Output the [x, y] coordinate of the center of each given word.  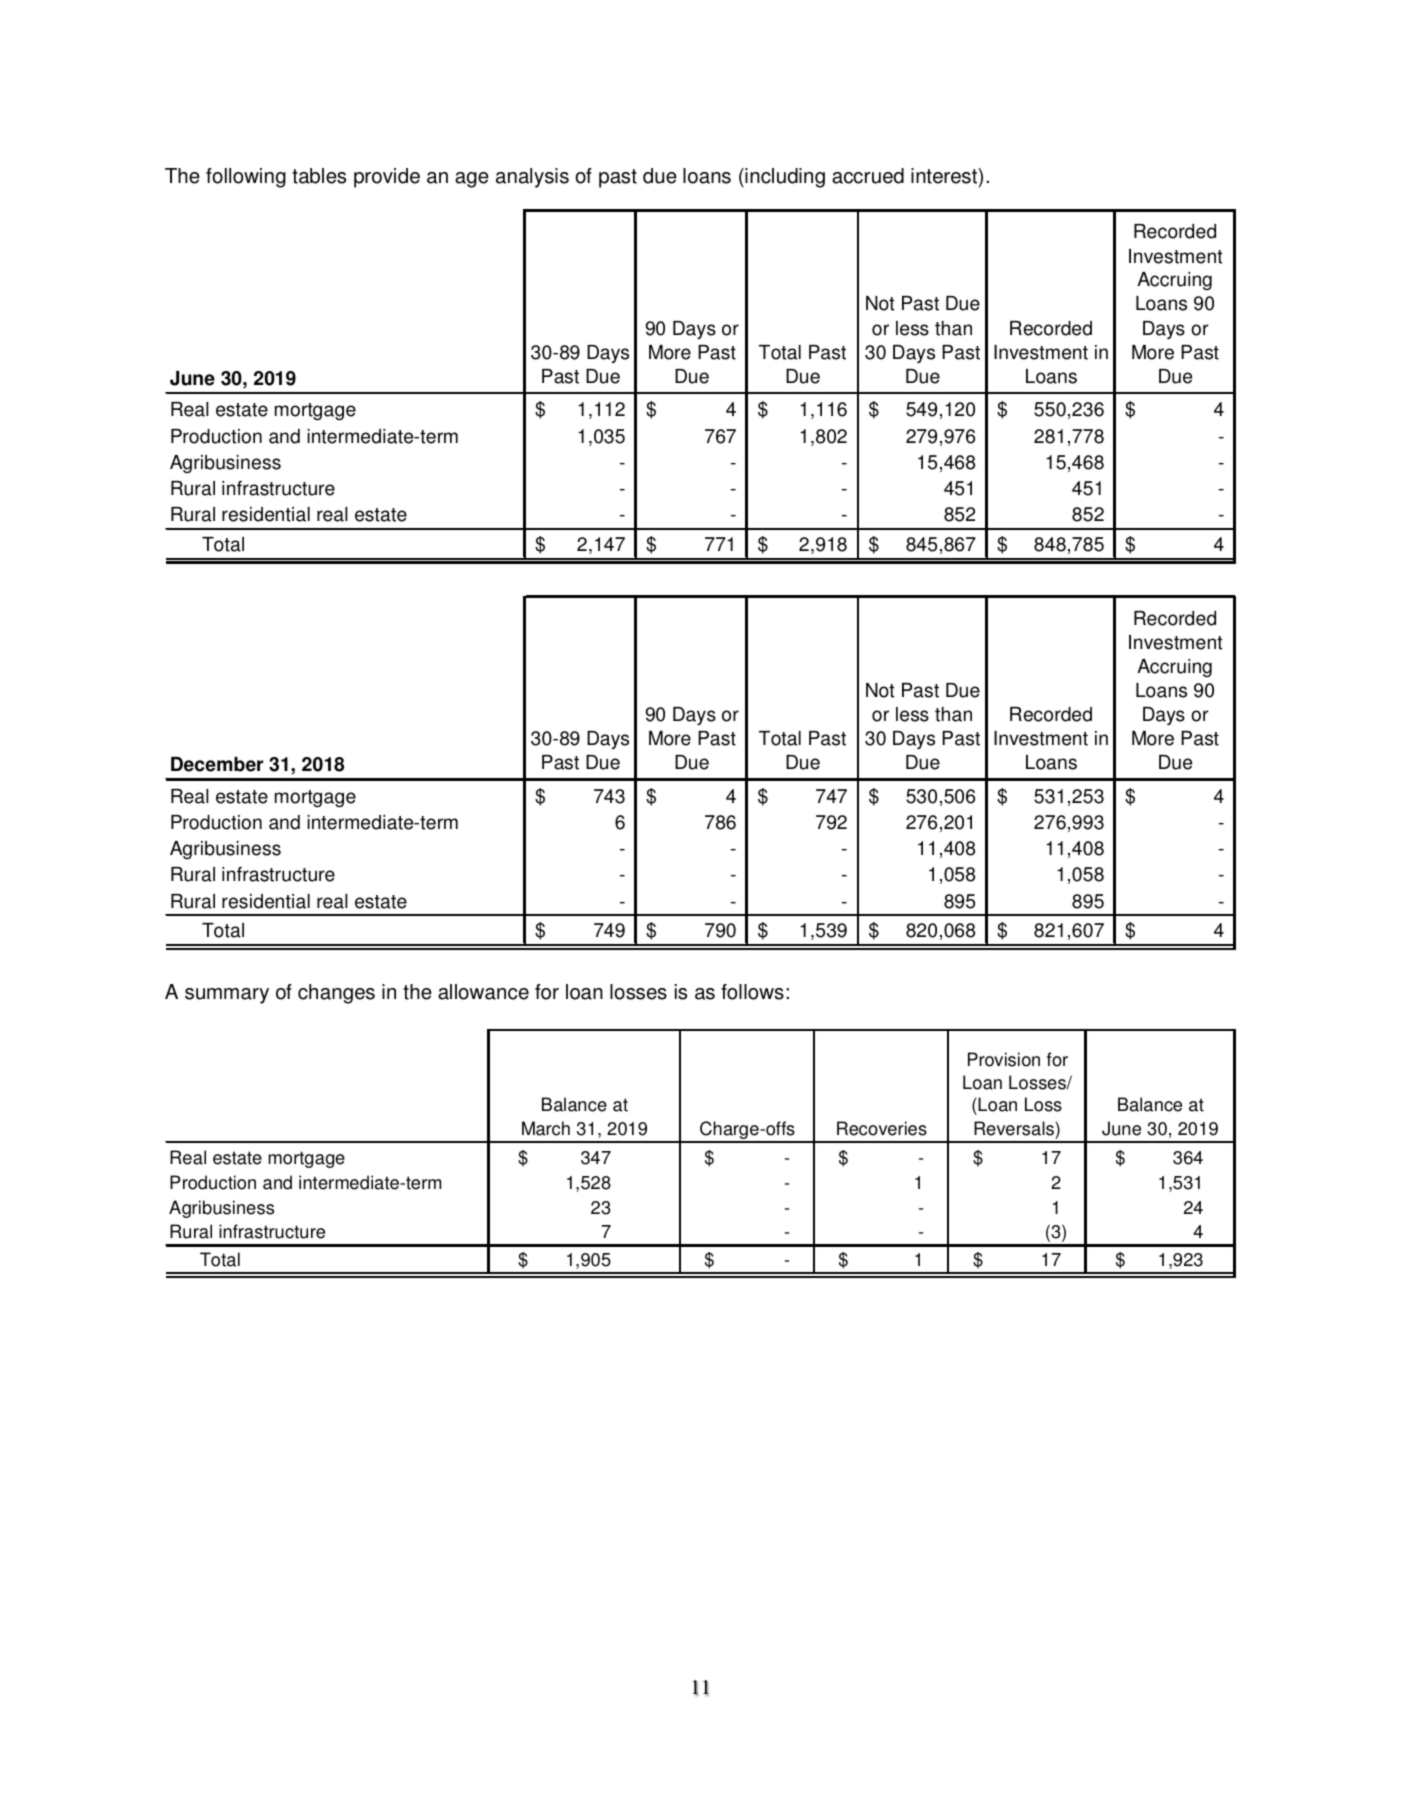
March [546, 1128]
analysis [532, 178]
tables [319, 176]
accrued [868, 176]
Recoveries [882, 1128]
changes [336, 994]
